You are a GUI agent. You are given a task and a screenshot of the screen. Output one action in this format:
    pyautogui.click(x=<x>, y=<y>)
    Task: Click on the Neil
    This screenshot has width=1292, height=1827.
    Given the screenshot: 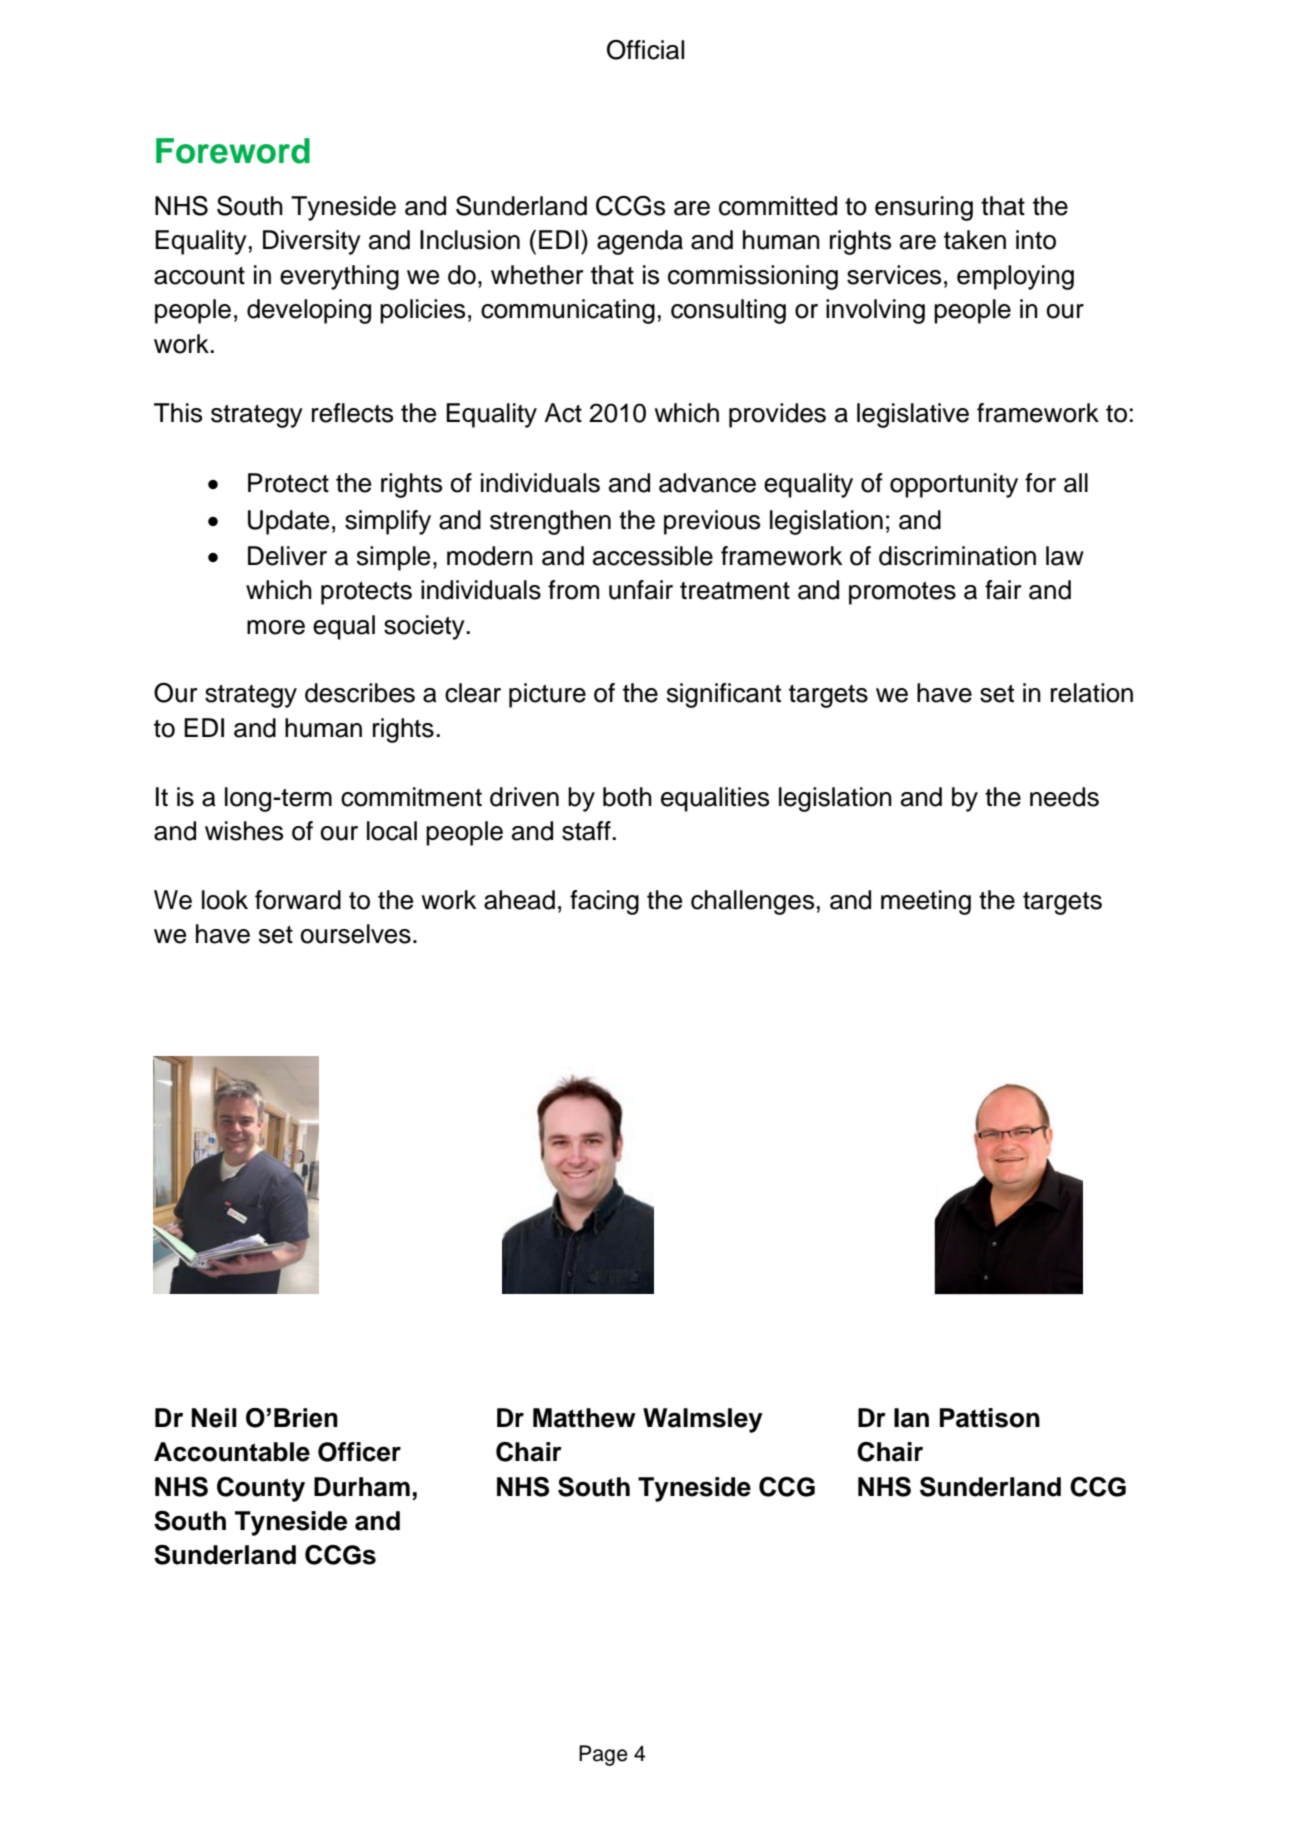 What is the action you would take?
    pyautogui.click(x=214, y=1418)
